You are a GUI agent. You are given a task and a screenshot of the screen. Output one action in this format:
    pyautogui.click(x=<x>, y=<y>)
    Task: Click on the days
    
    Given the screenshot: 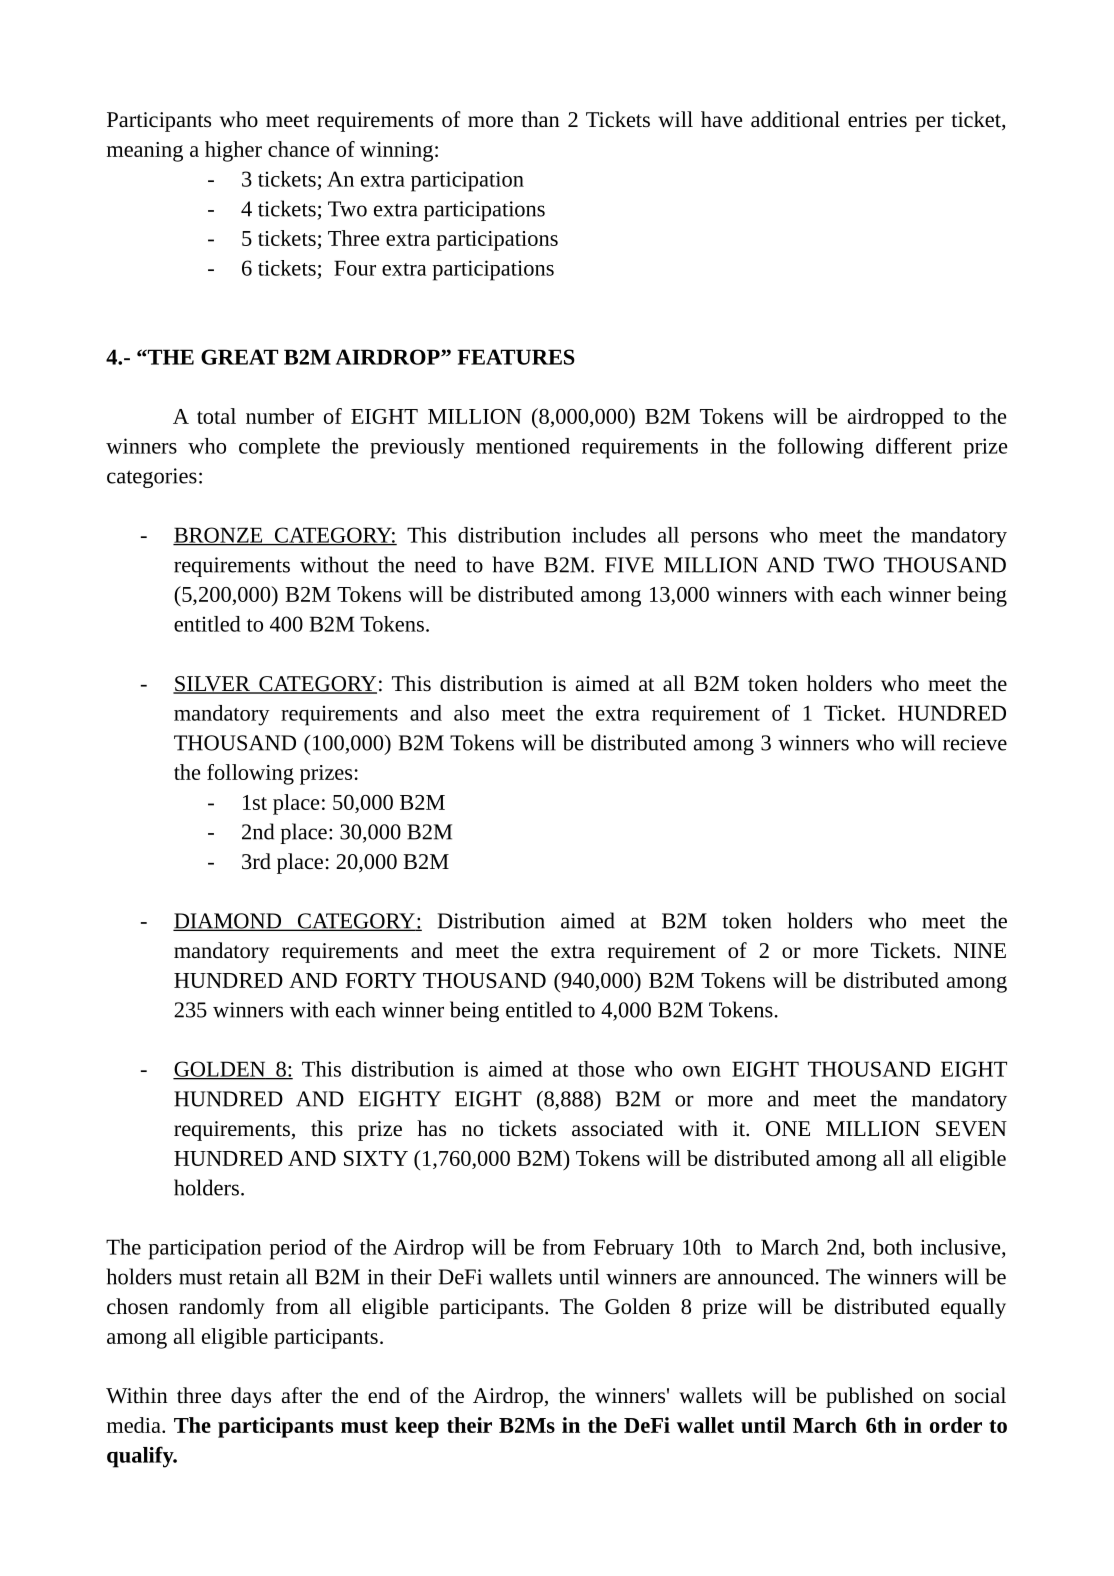 What is the action you would take?
    pyautogui.click(x=251, y=1397)
